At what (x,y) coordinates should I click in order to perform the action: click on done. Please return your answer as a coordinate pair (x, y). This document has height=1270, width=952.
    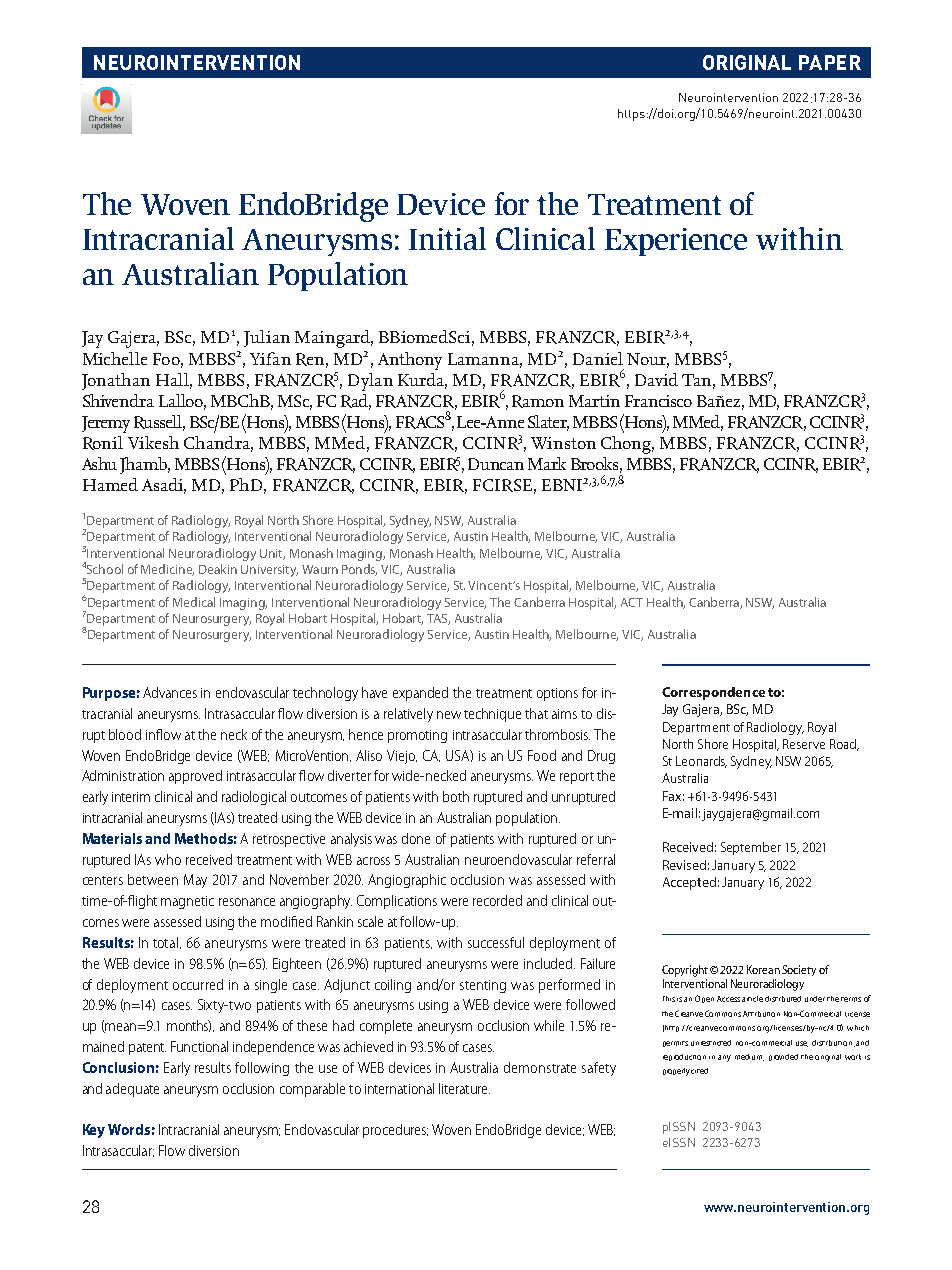
    Looking at the image, I should click on (416, 838).
